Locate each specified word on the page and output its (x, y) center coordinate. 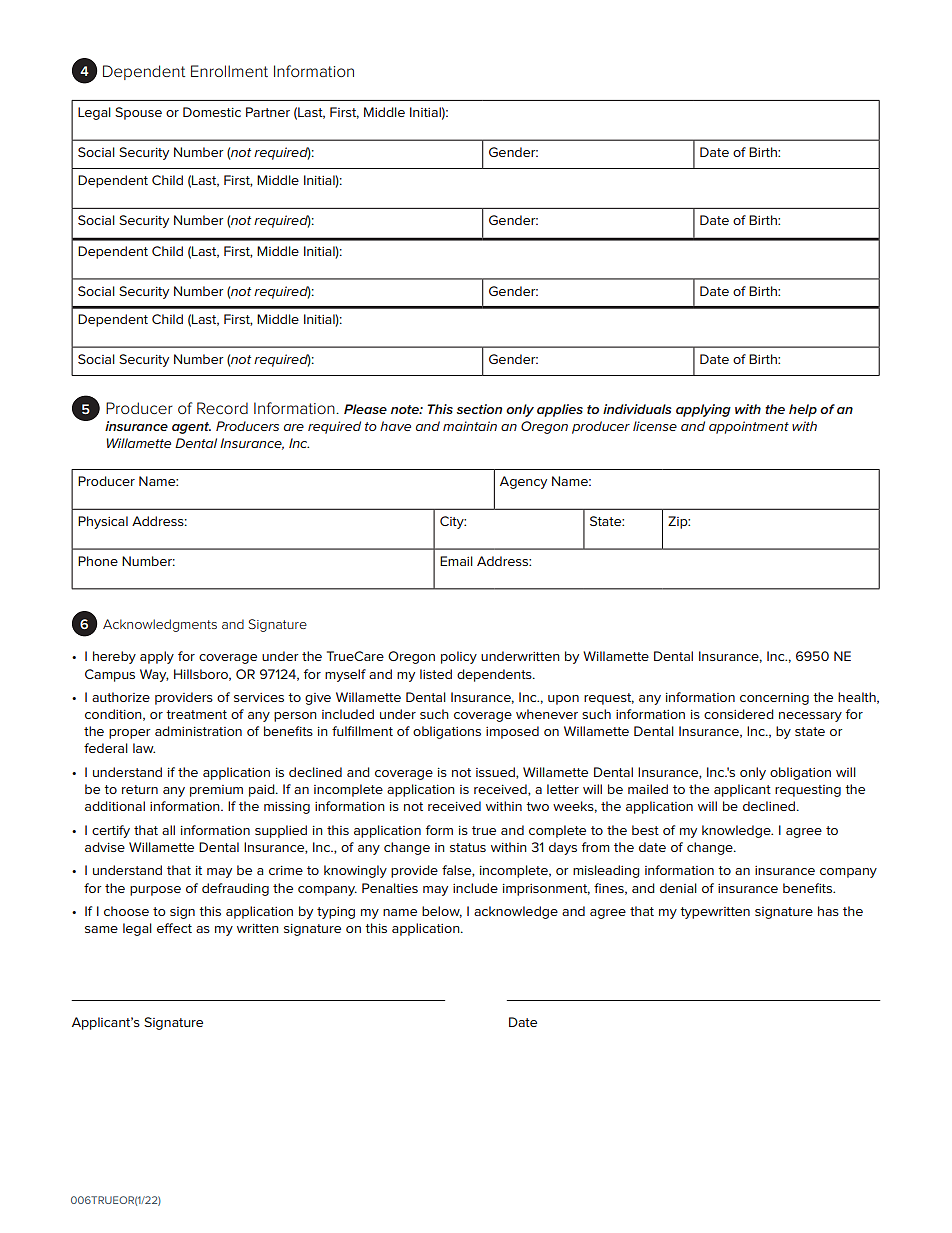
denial (678, 888)
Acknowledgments (160, 625)
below (442, 912)
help (803, 410)
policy (459, 657)
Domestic (212, 112)
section (479, 409)
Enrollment (229, 71)
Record (222, 408)
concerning (774, 699)
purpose (155, 891)
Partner (268, 112)
